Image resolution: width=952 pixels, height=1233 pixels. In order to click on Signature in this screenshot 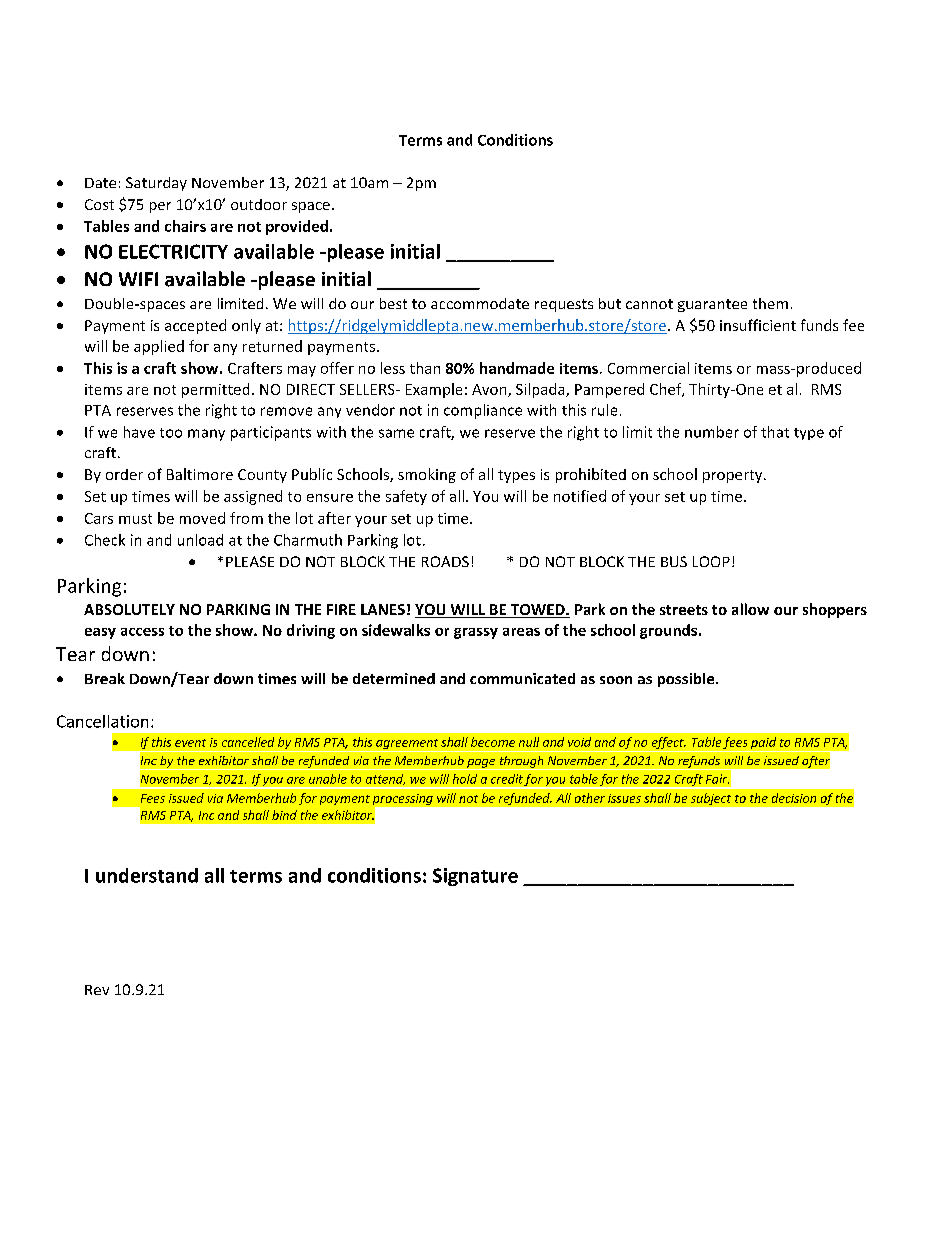, I will do `click(475, 877)`.
